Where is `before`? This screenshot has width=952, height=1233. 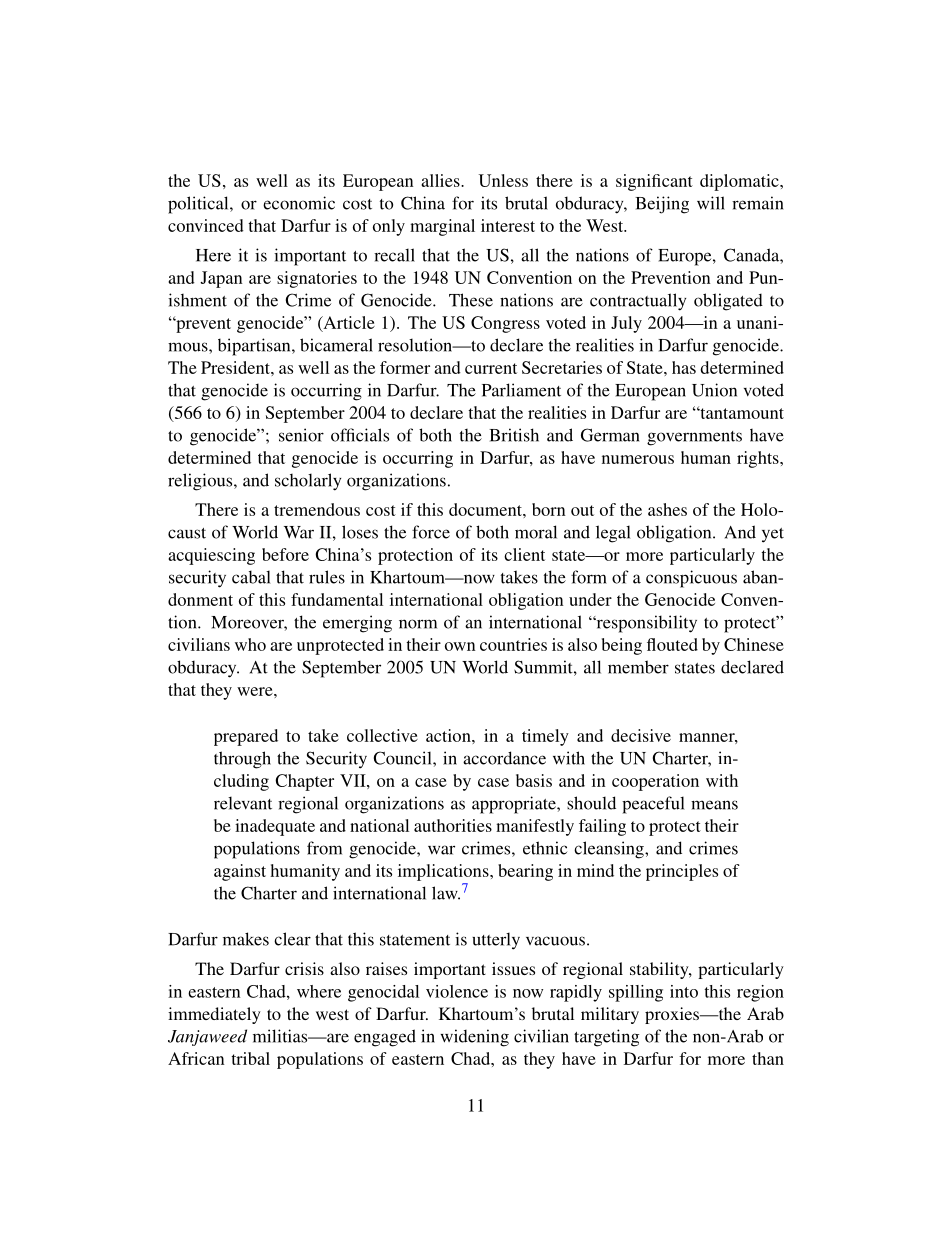
before is located at coordinates (285, 554).
